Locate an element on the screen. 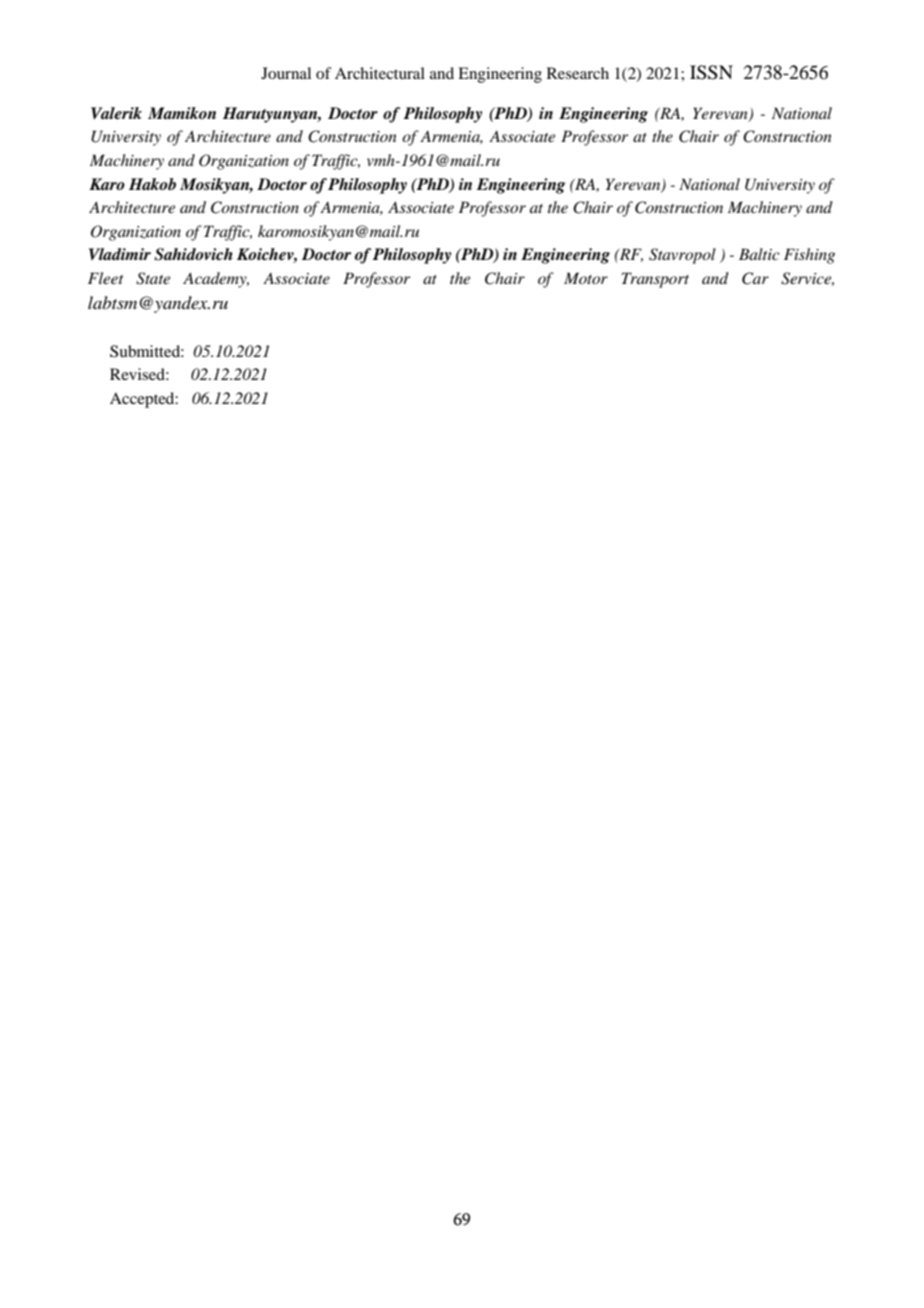 The image size is (924, 1308). Baltic is located at coordinates (759, 254).
